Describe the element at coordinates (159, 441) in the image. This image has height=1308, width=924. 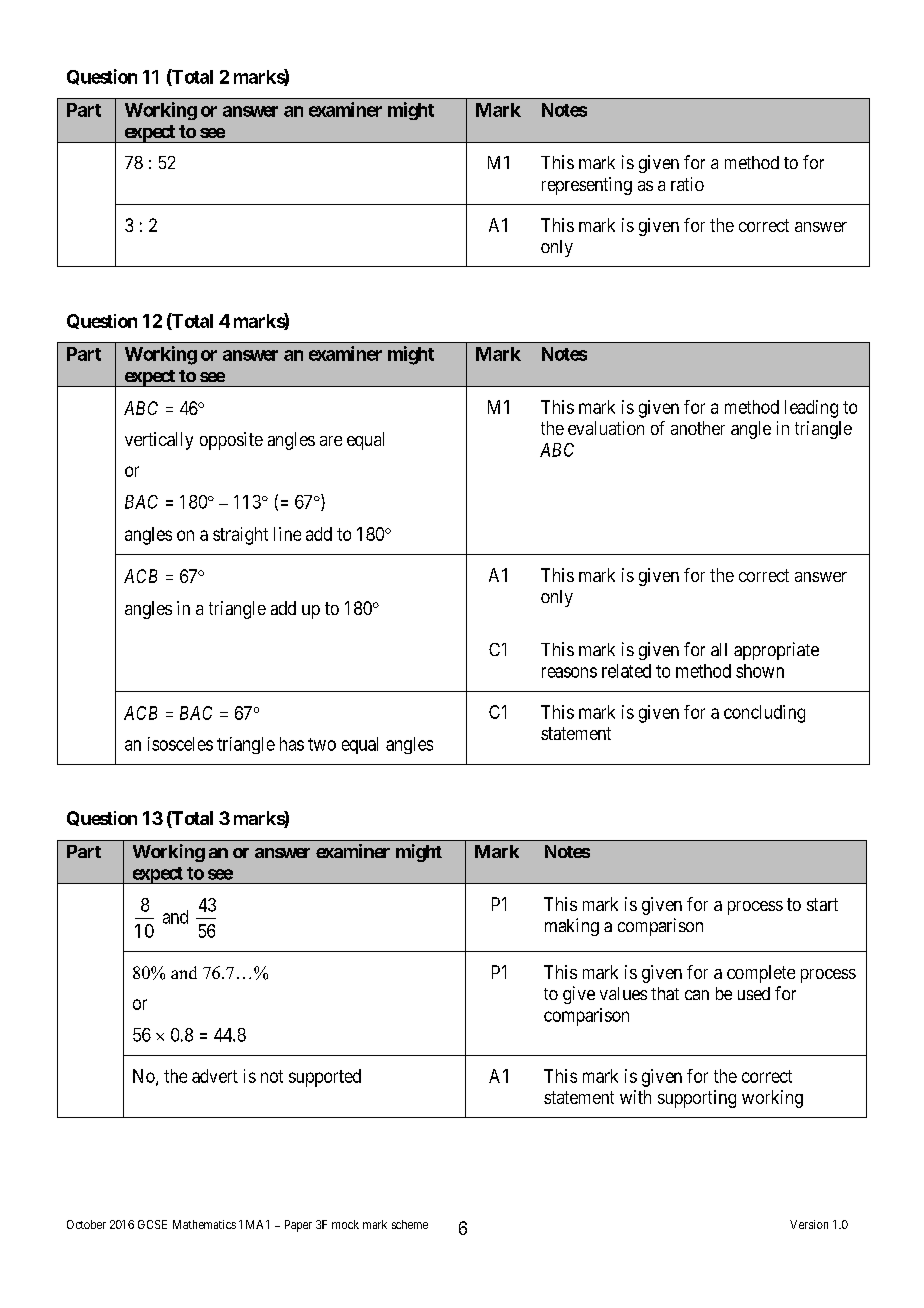
I see `vertically` at that location.
